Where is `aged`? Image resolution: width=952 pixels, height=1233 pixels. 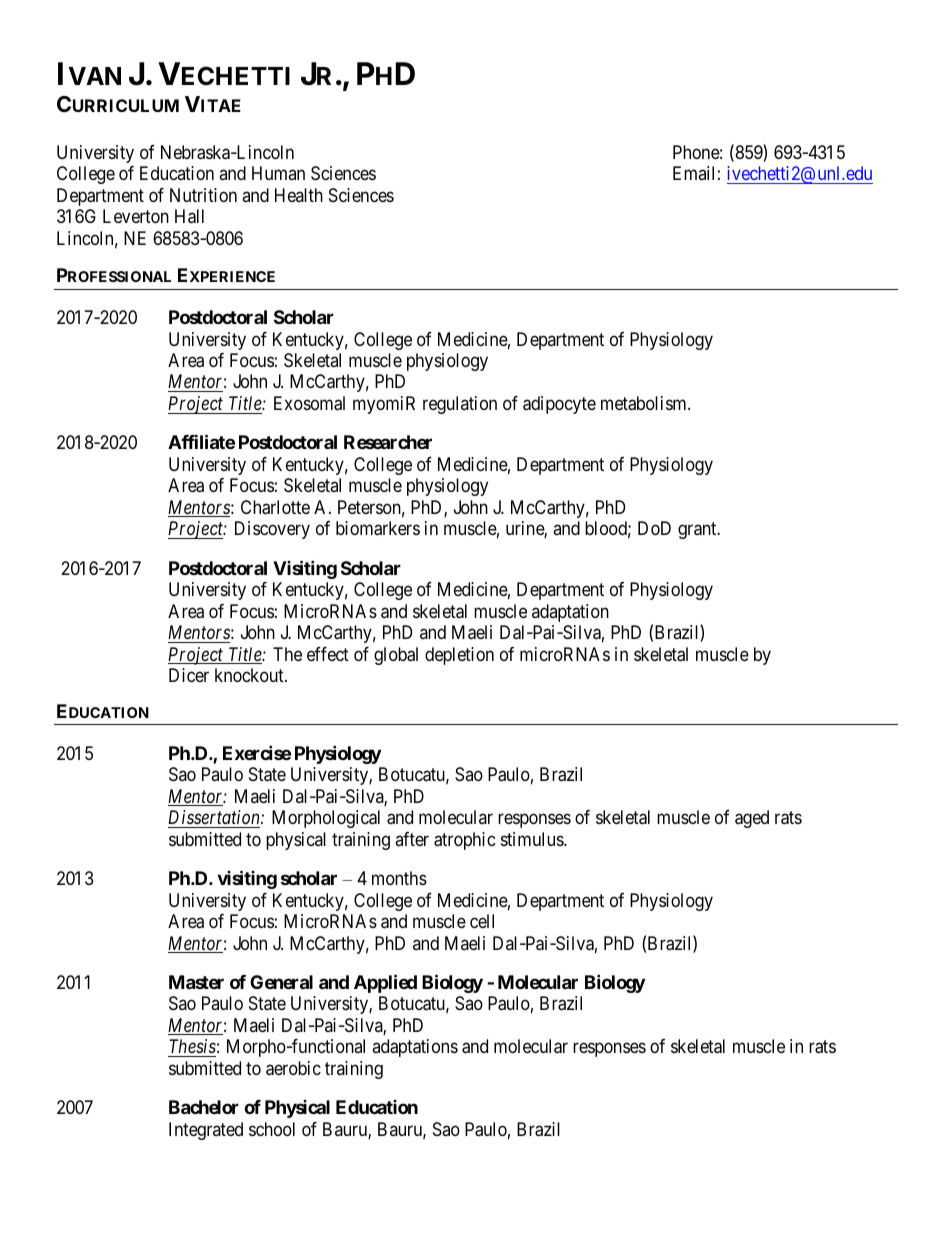
aged is located at coordinates (752, 819).
